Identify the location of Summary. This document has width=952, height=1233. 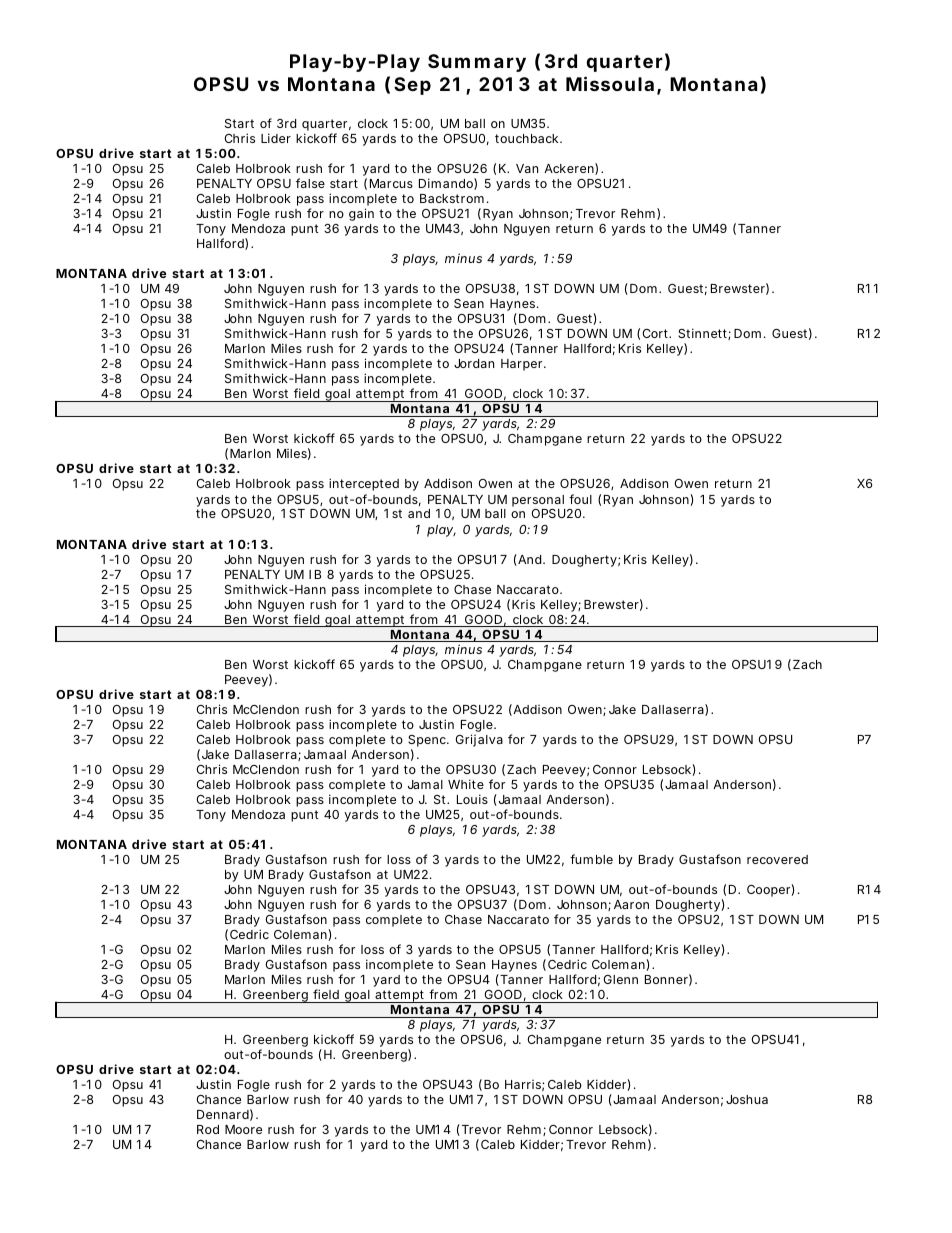
(477, 63).
